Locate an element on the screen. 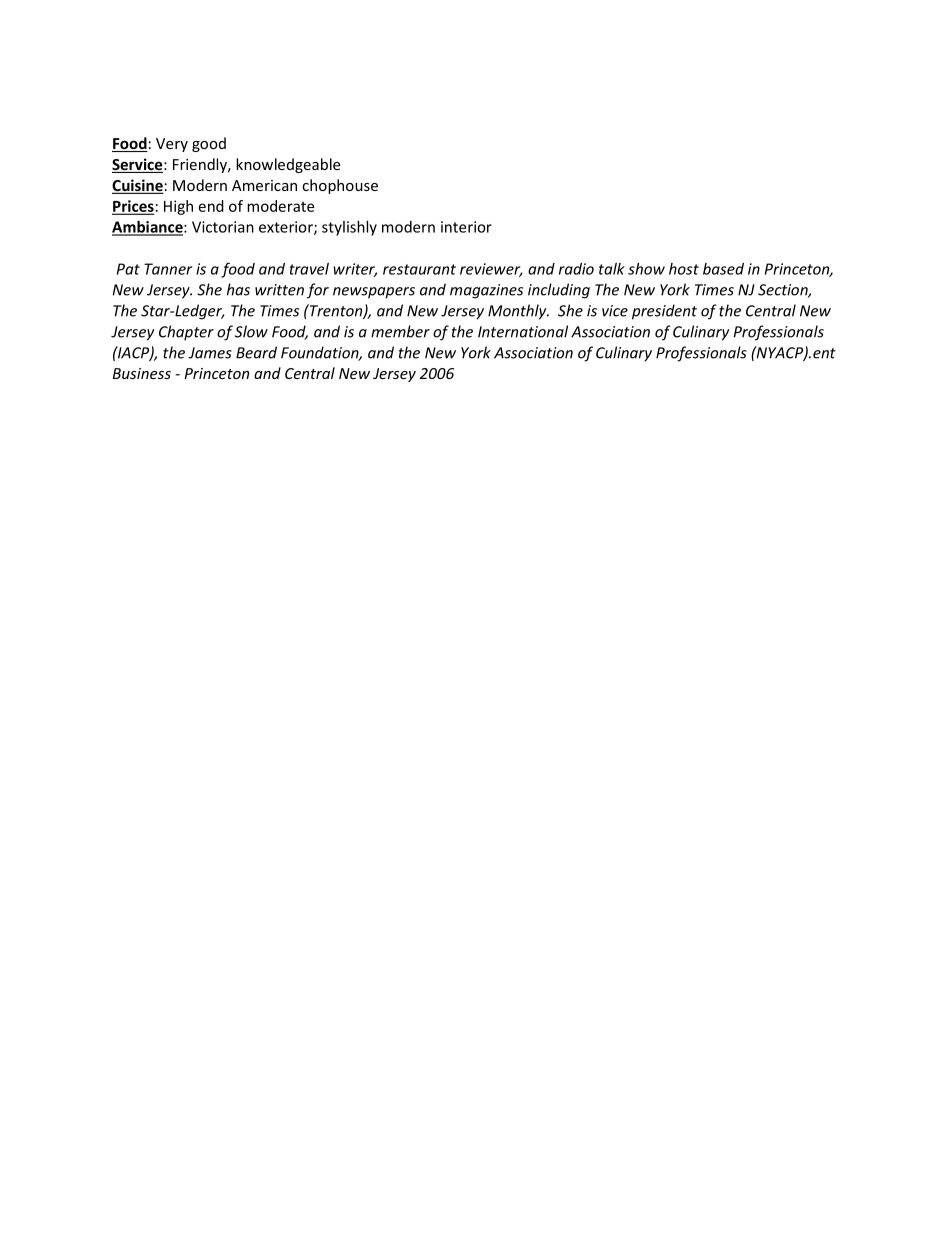 This screenshot has height=1233, width=952. American is located at coordinates (264, 185).
